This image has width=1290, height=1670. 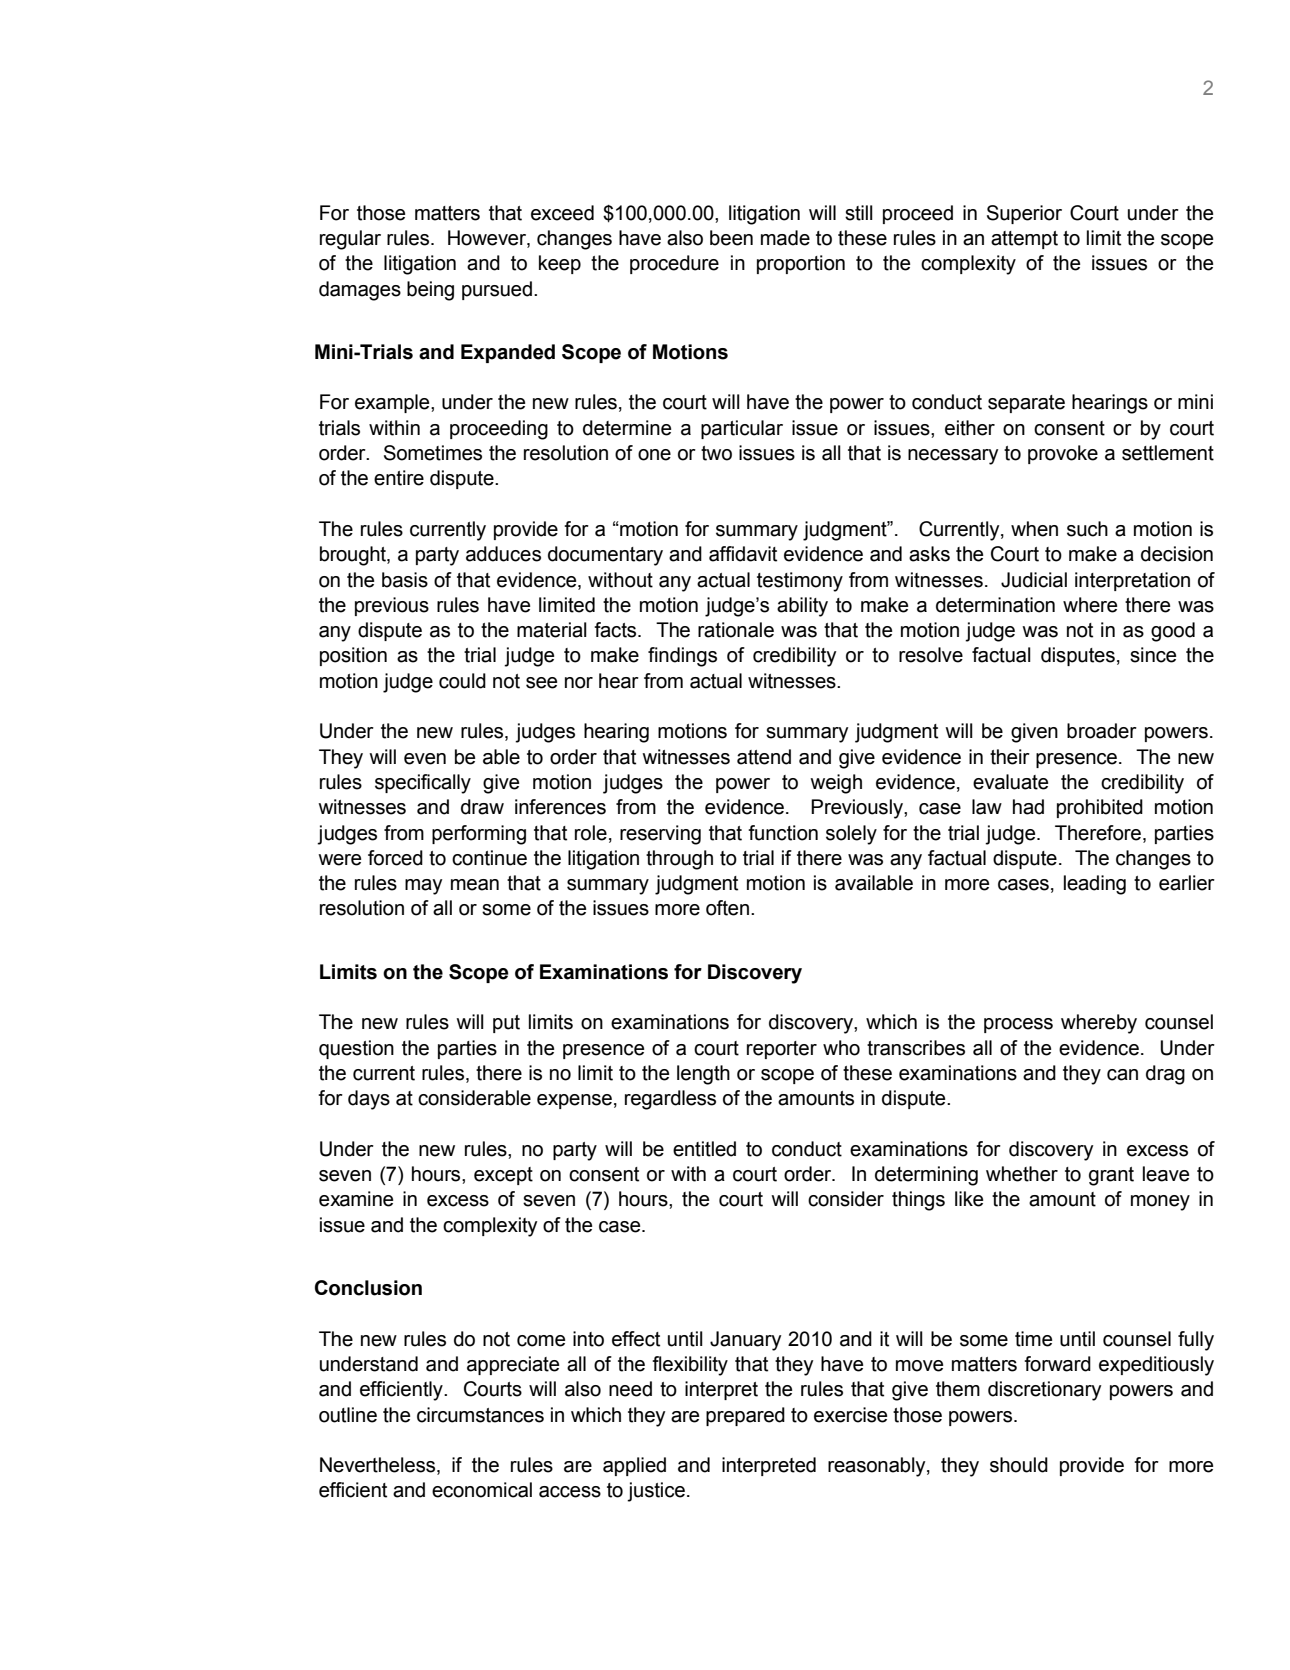 I want to click on being, so click(x=430, y=291).
